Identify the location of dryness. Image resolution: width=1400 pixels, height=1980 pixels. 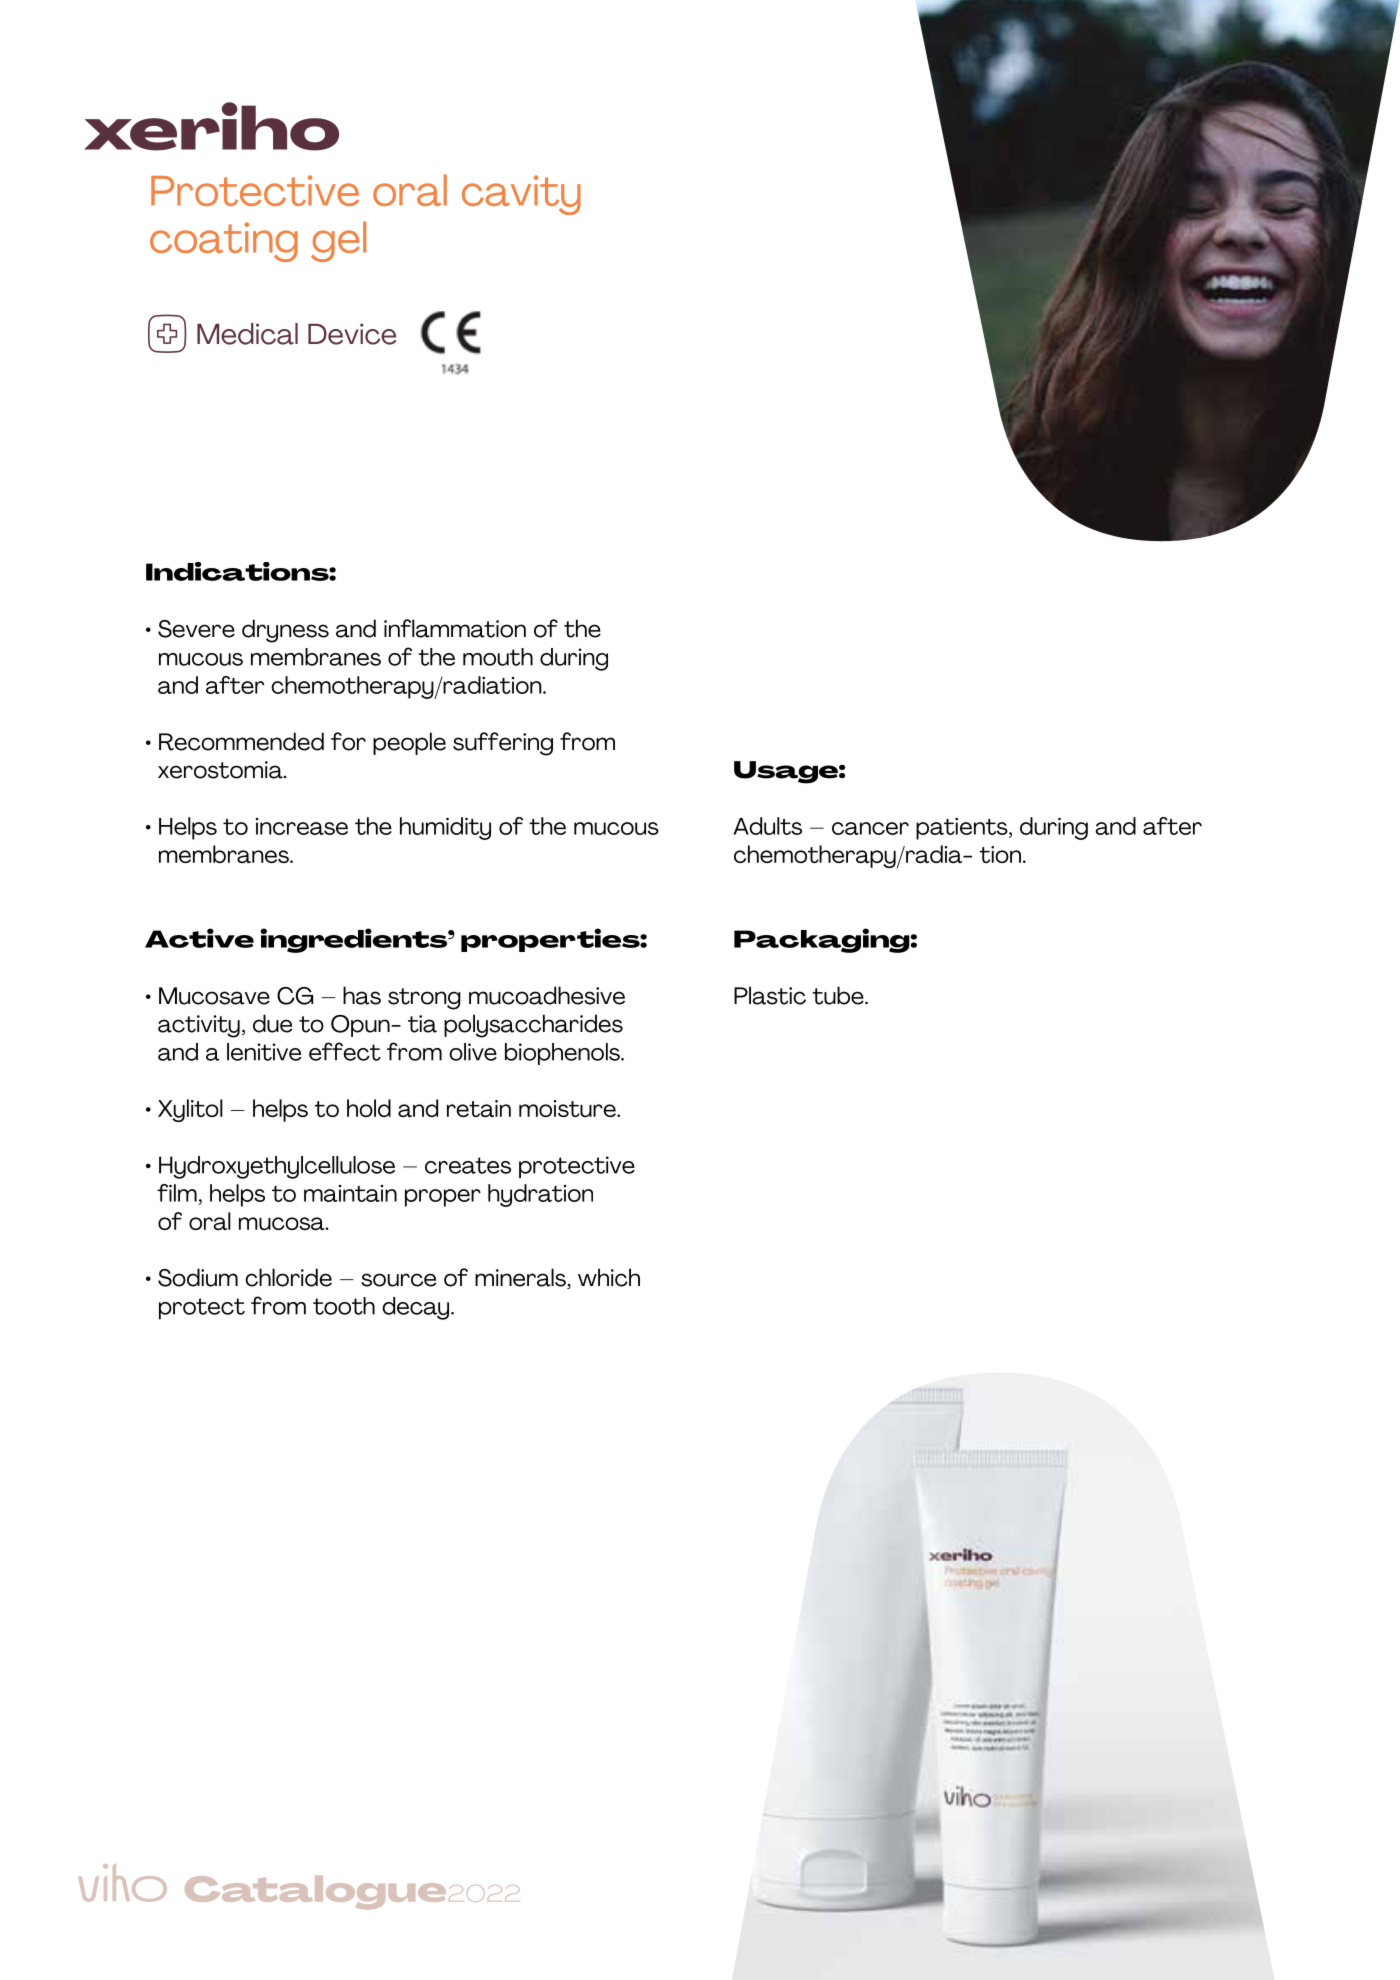
(285, 631).
